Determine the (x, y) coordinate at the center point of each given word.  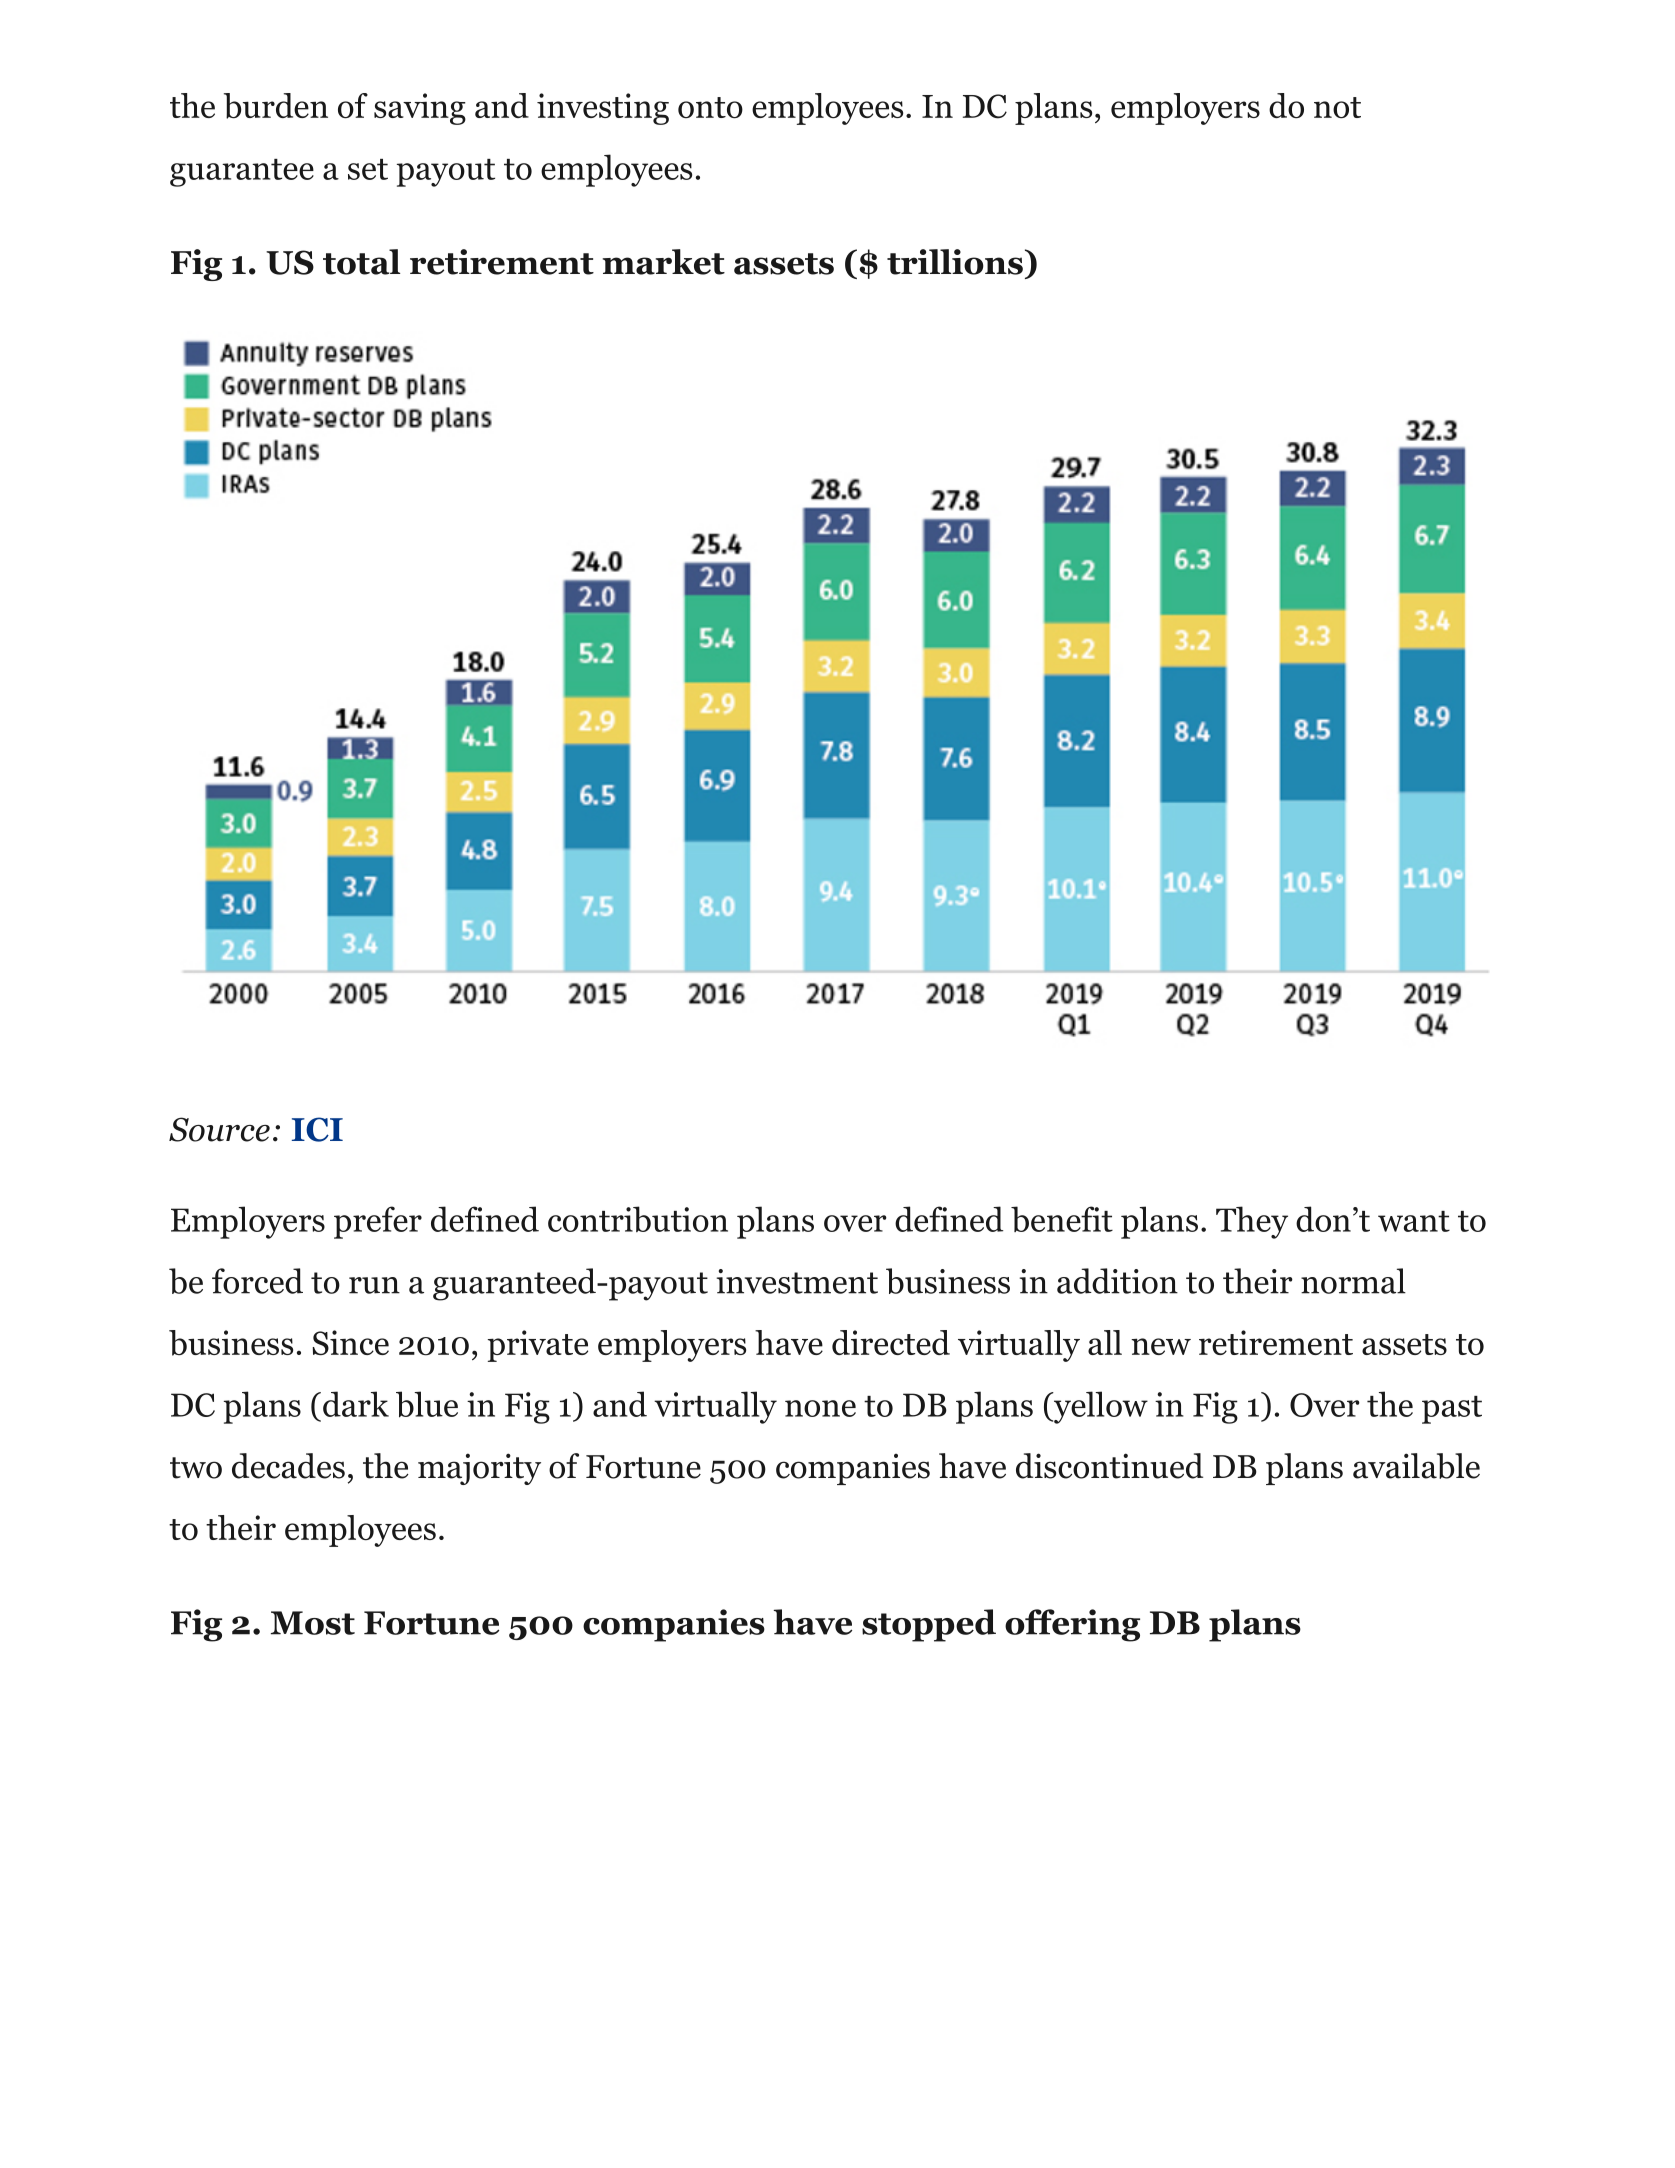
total (361, 262)
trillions (955, 262)
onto (710, 108)
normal (1353, 1281)
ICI (317, 1129)
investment (797, 1281)
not (1337, 107)
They (1252, 1222)
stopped (929, 1625)
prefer (378, 1222)
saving (420, 109)
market (663, 262)
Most (313, 1623)
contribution (638, 1219)
